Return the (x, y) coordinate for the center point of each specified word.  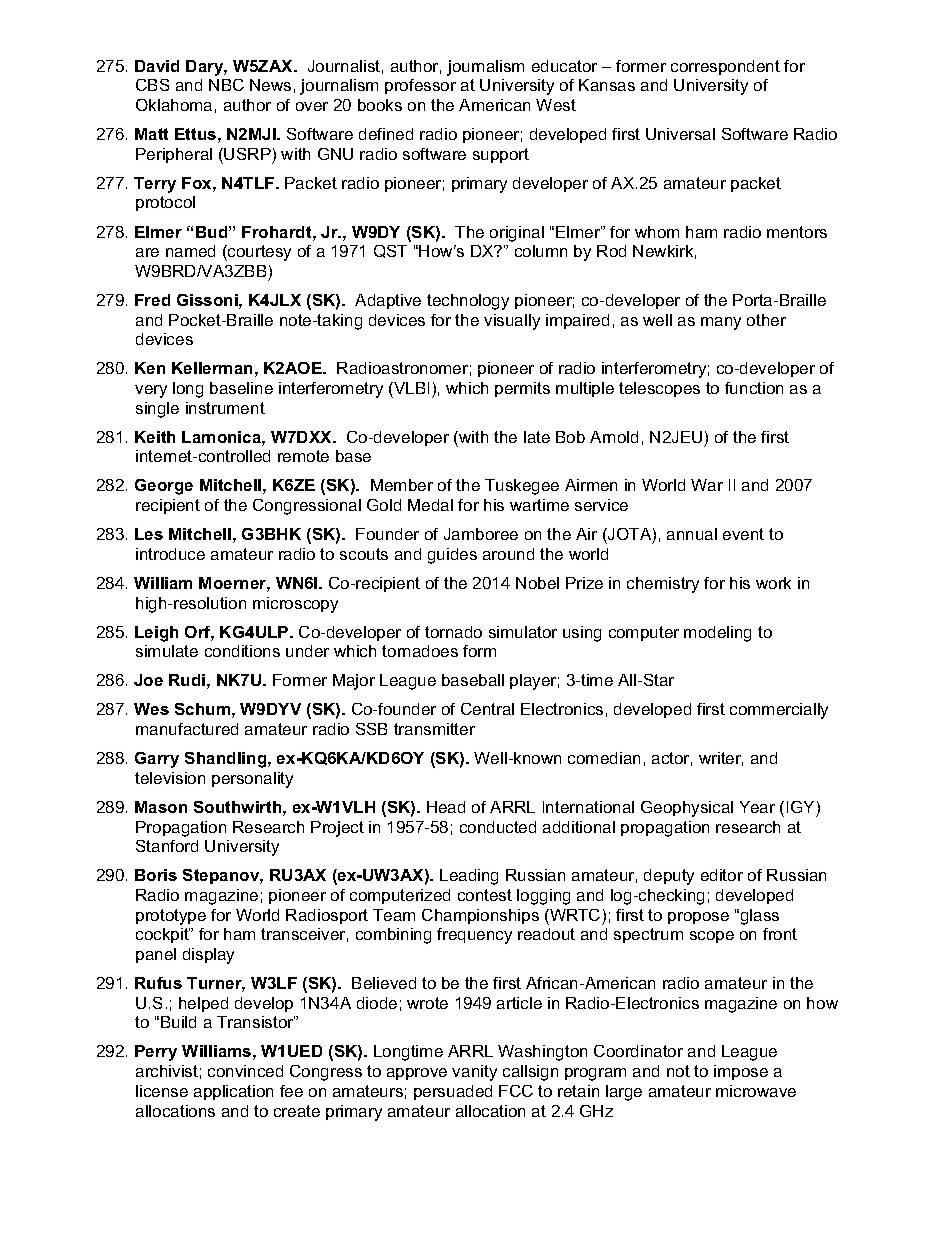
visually (512, 322)
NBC (226, 85)
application (233, 1092)
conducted (498, 827)
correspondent (725, 67)
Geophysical (687, 809)
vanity (474, 1073)
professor (420, 86)
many (721, 323)
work (773, 583)
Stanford (167, 846)
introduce (170, 554)
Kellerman (212, 368)
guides (452, 556)
